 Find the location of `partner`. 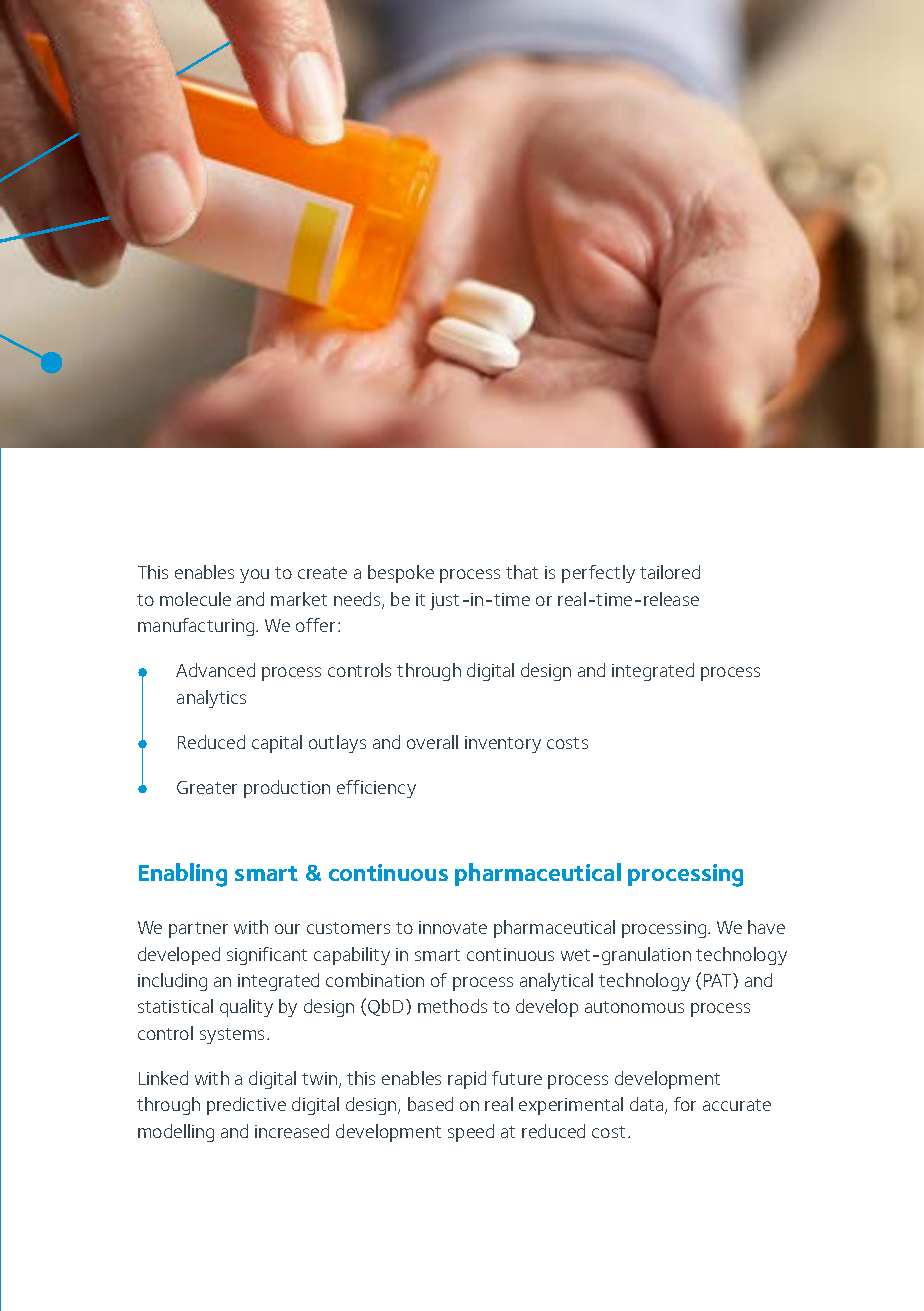

partner is located at coordinates (198, 930).
